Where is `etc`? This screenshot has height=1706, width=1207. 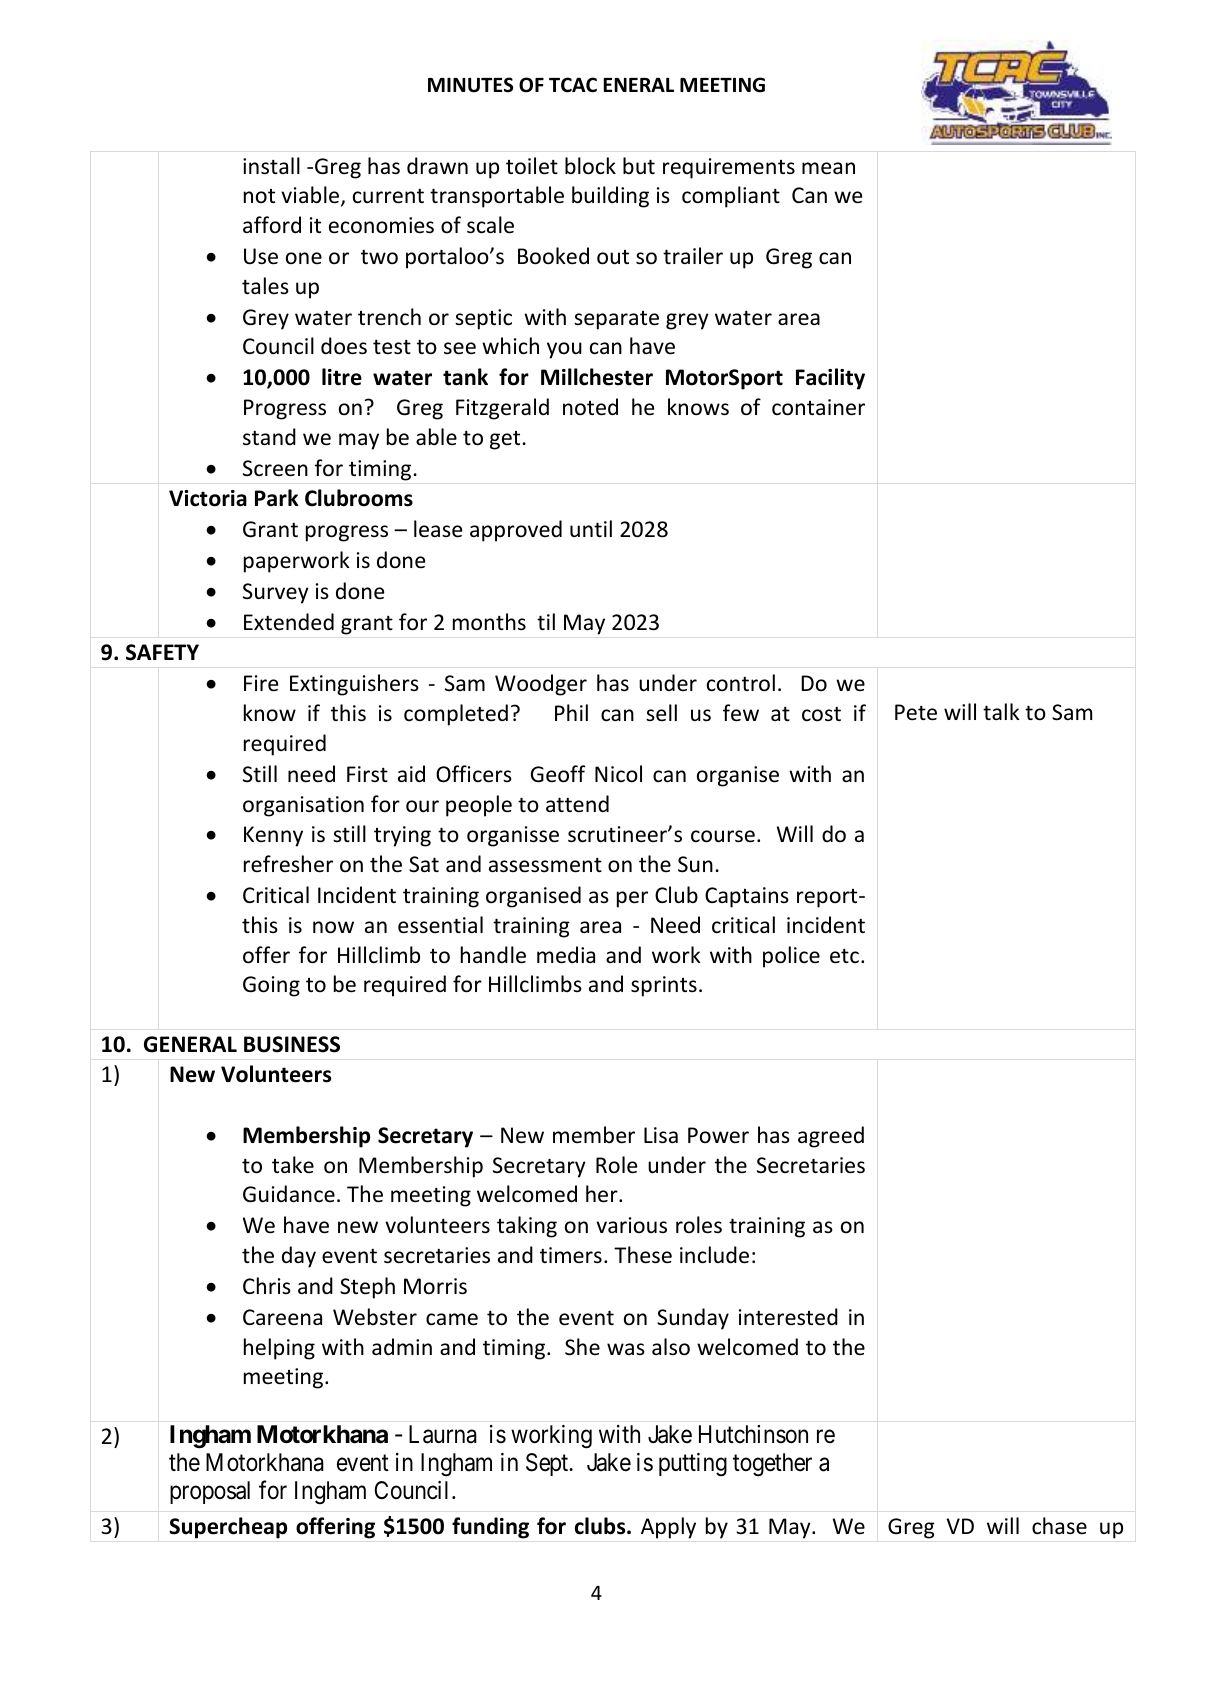
etc is located at coordinates (844, 956).
